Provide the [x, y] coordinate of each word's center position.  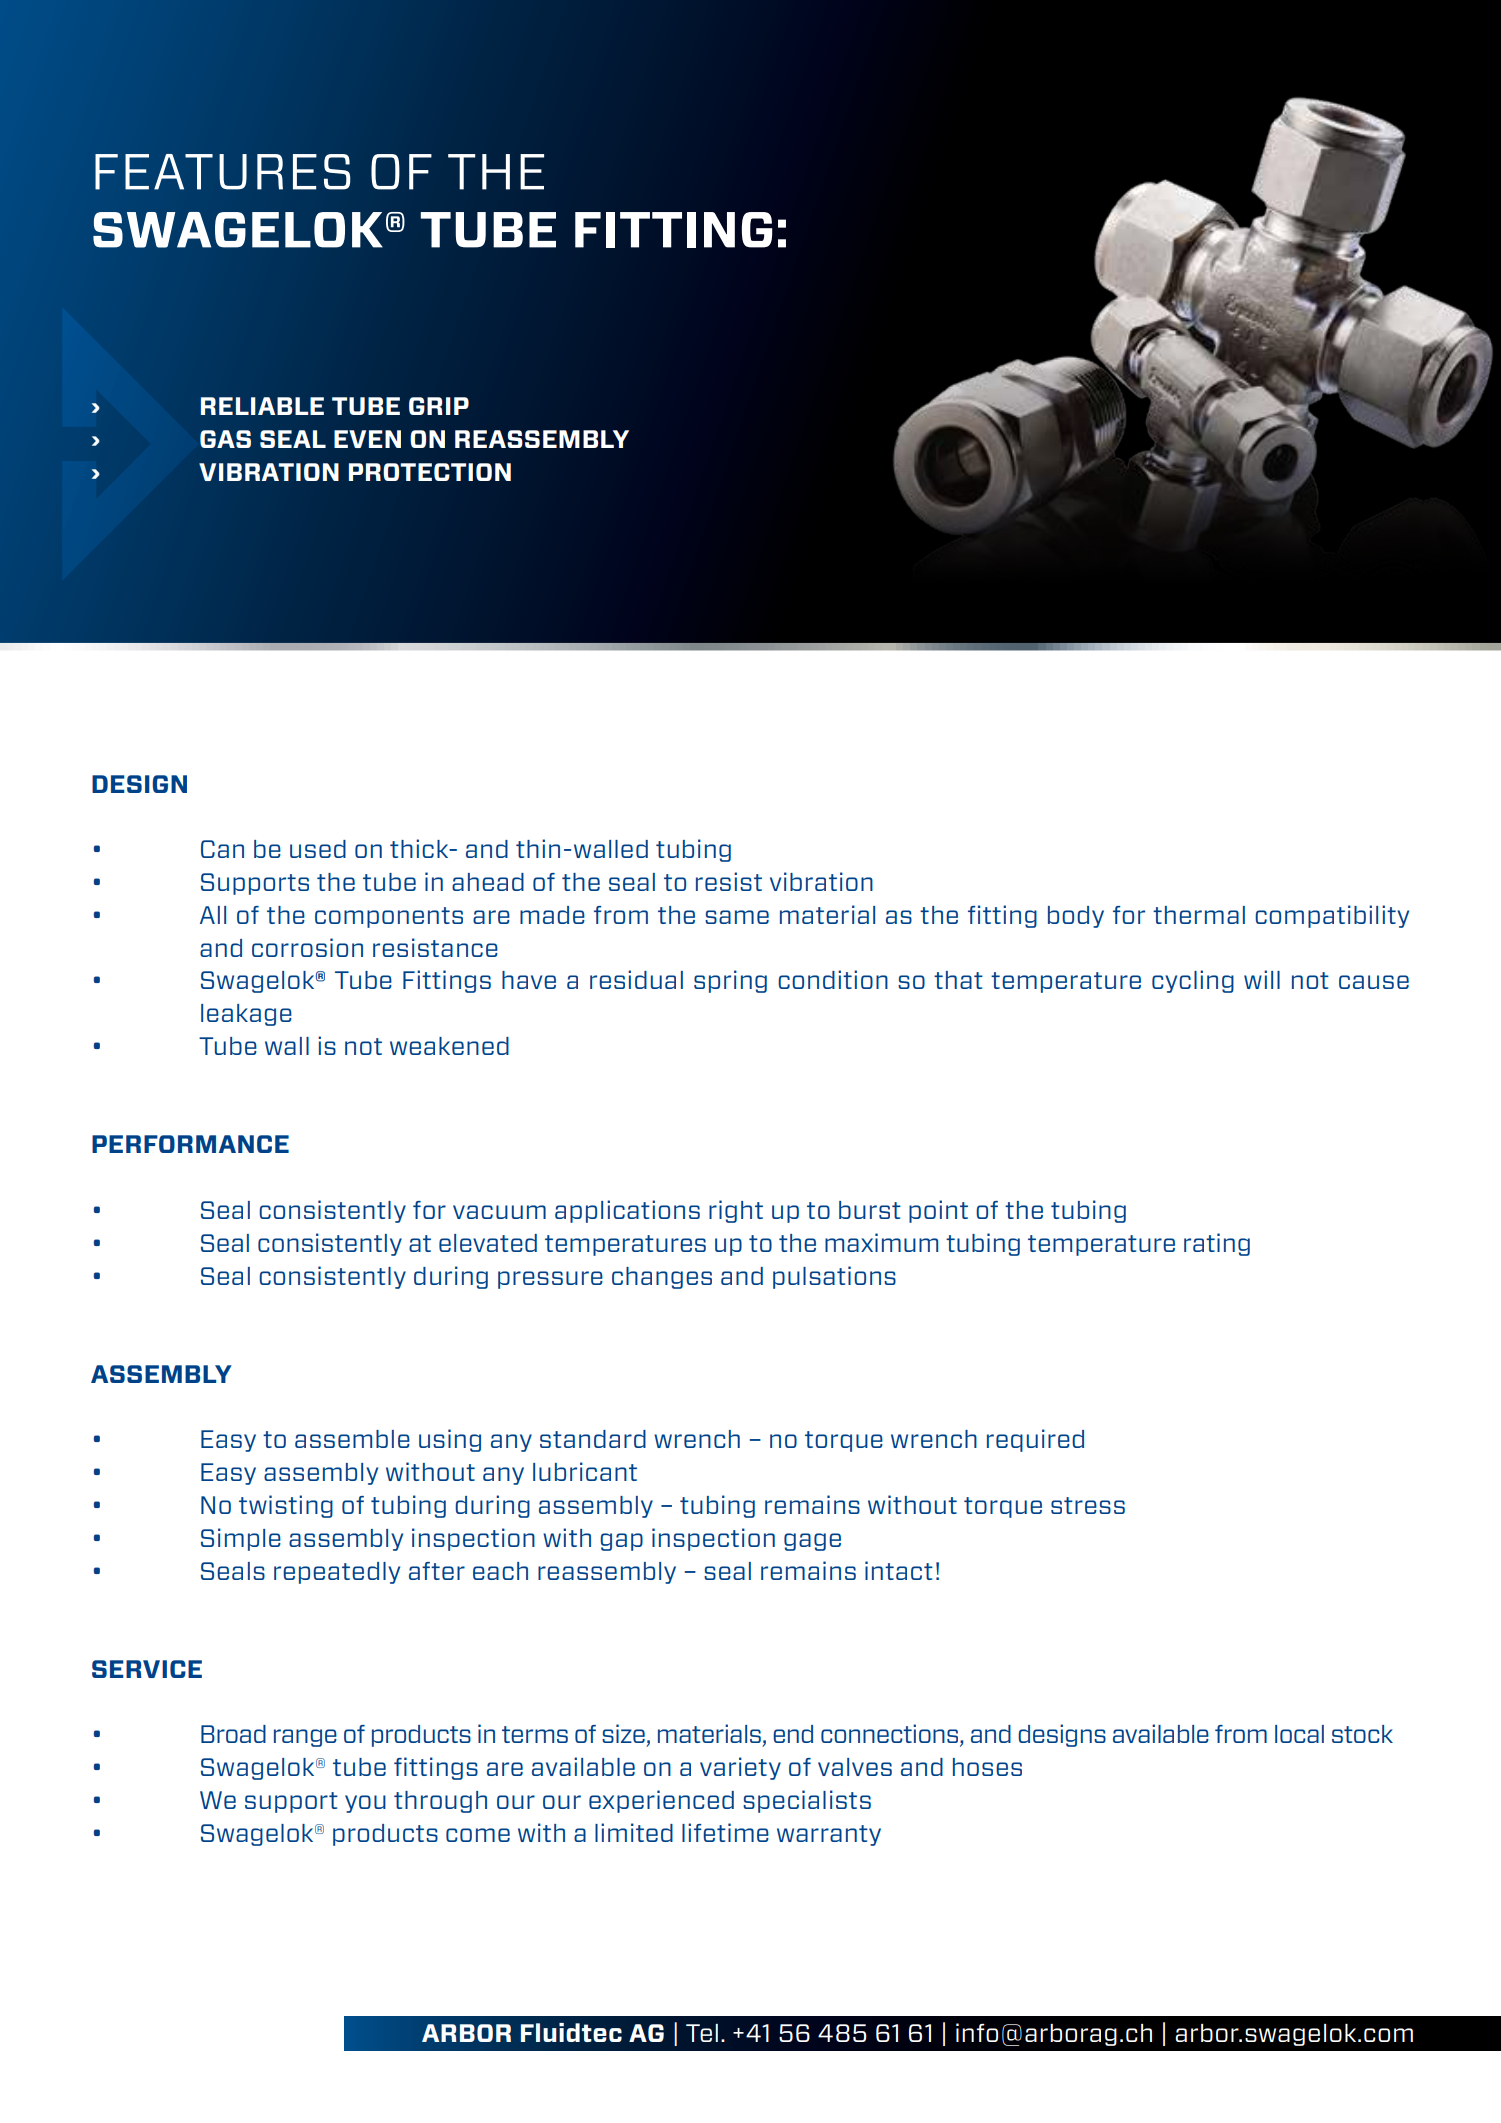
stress [1088, 1505]
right [736, 1211]
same [737, 917]
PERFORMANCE [190, 1144]
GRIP [439, 406]
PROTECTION [430, 472]
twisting [286, 1506]
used [318, 849]
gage [812, 1542]
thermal [1199, 915]
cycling [1193, 981]
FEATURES [222, 172]
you [365, 1804]
